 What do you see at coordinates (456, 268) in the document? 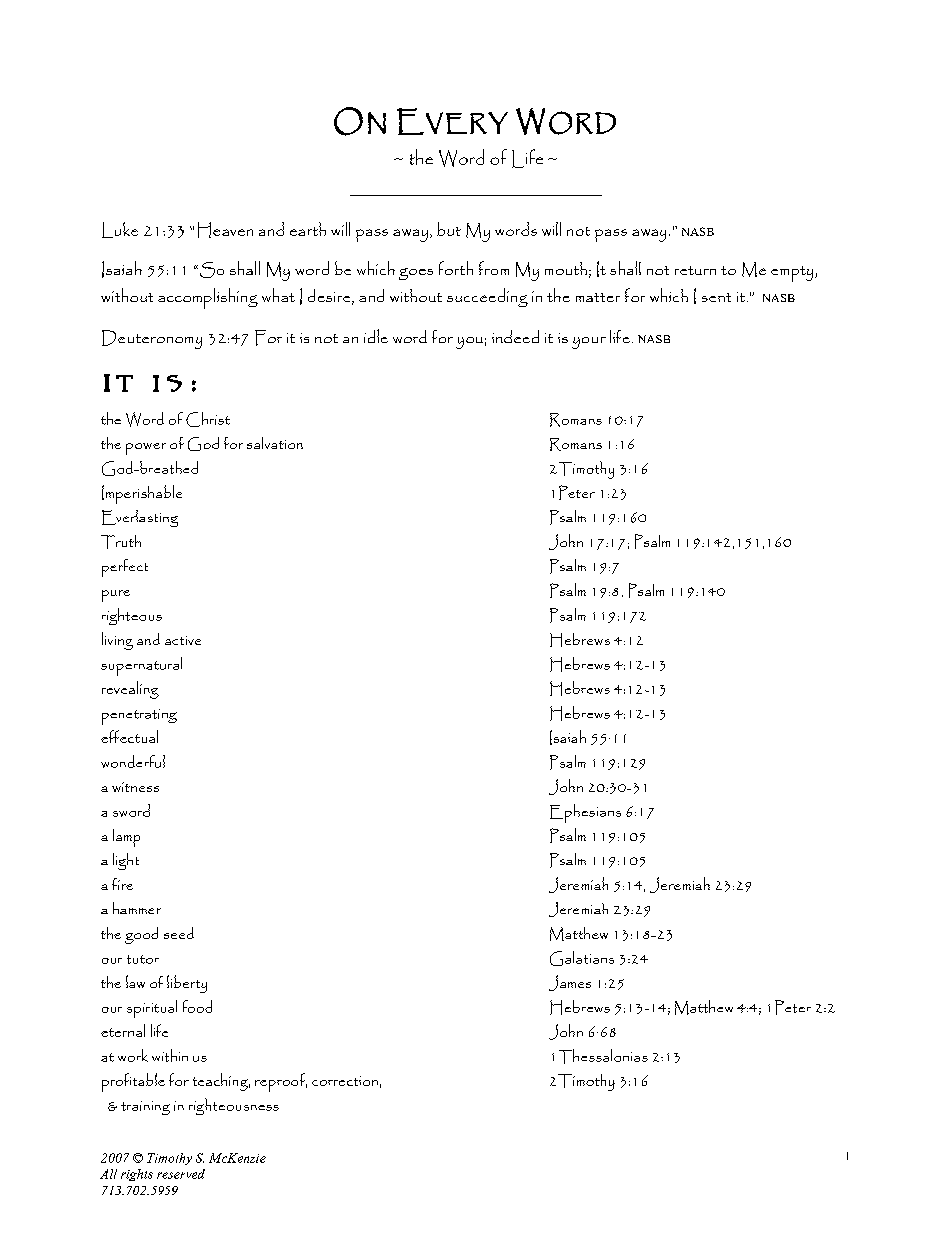
I see `forth` at bounding box center [456, 268].
